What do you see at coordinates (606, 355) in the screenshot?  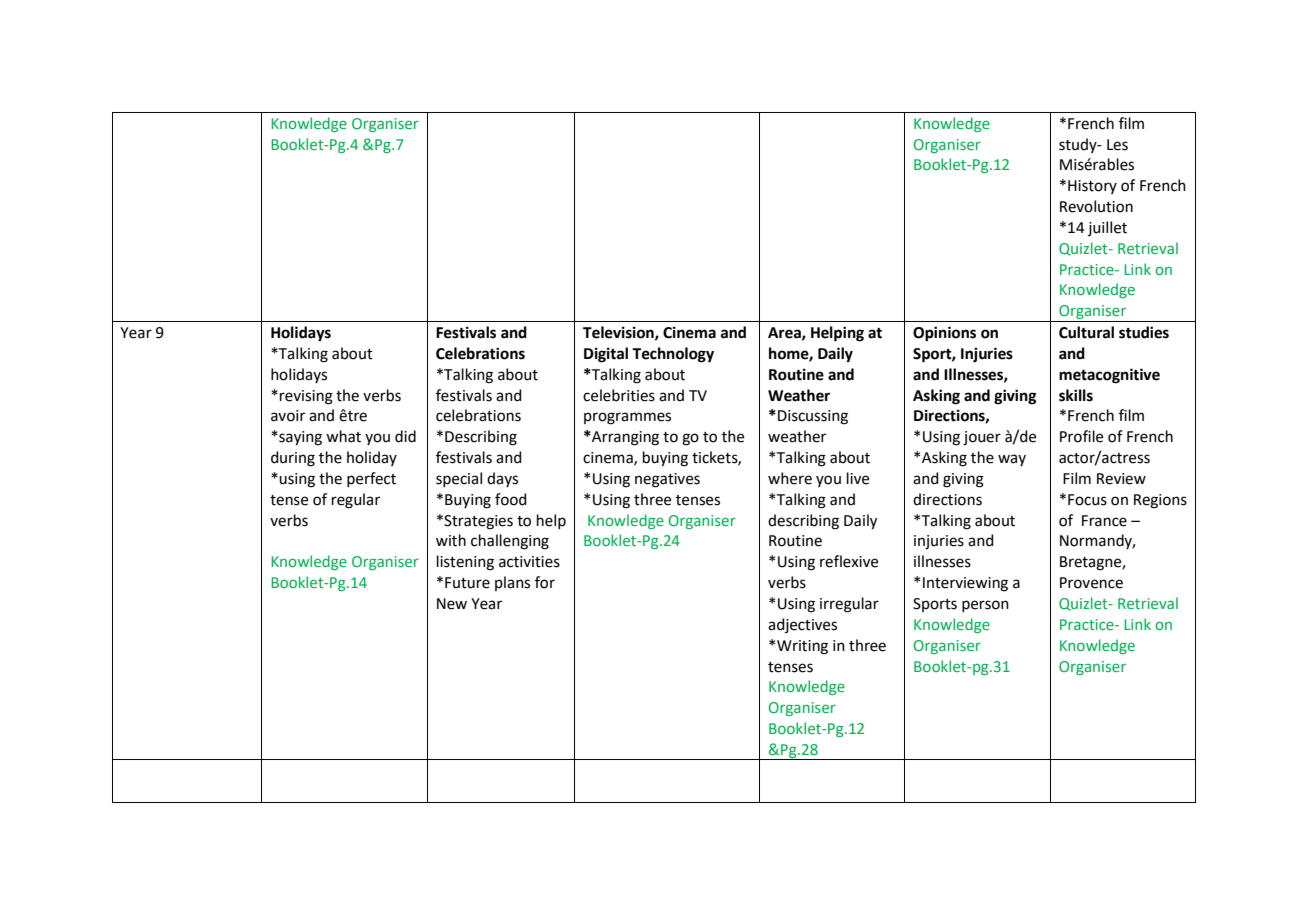 I see `Digital` at bounding box center [606, 355].
